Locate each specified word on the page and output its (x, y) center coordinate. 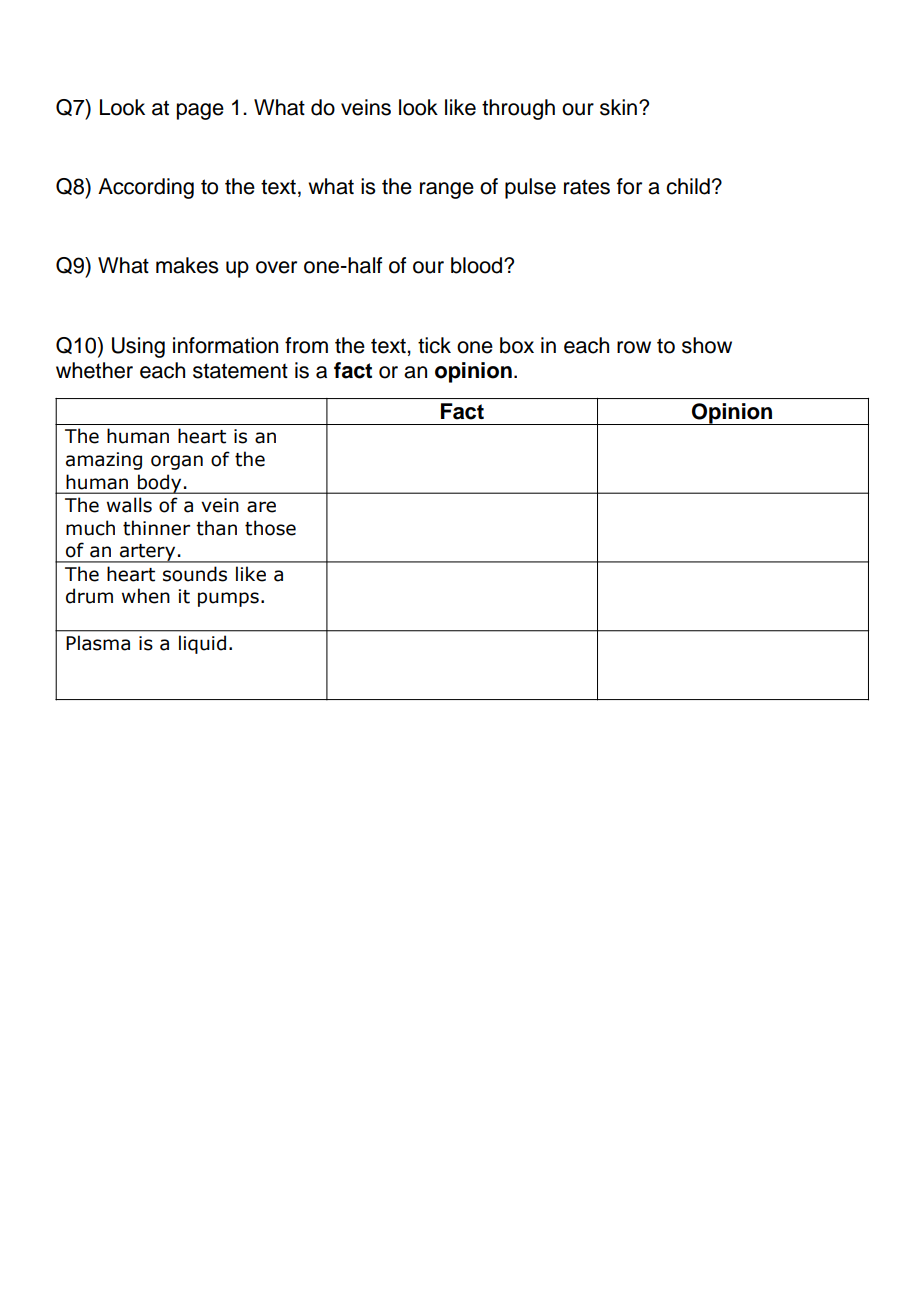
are (261, 507)
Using (138, 347)
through (518, 109)
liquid (202, 644)
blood (478, 265)
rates (587, 187)
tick (434, 345)
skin (618, 107)
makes (187, 265)
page (200, 111)
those (270, 528)
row (634, 347)
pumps (228, 599)
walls (129, 505)
